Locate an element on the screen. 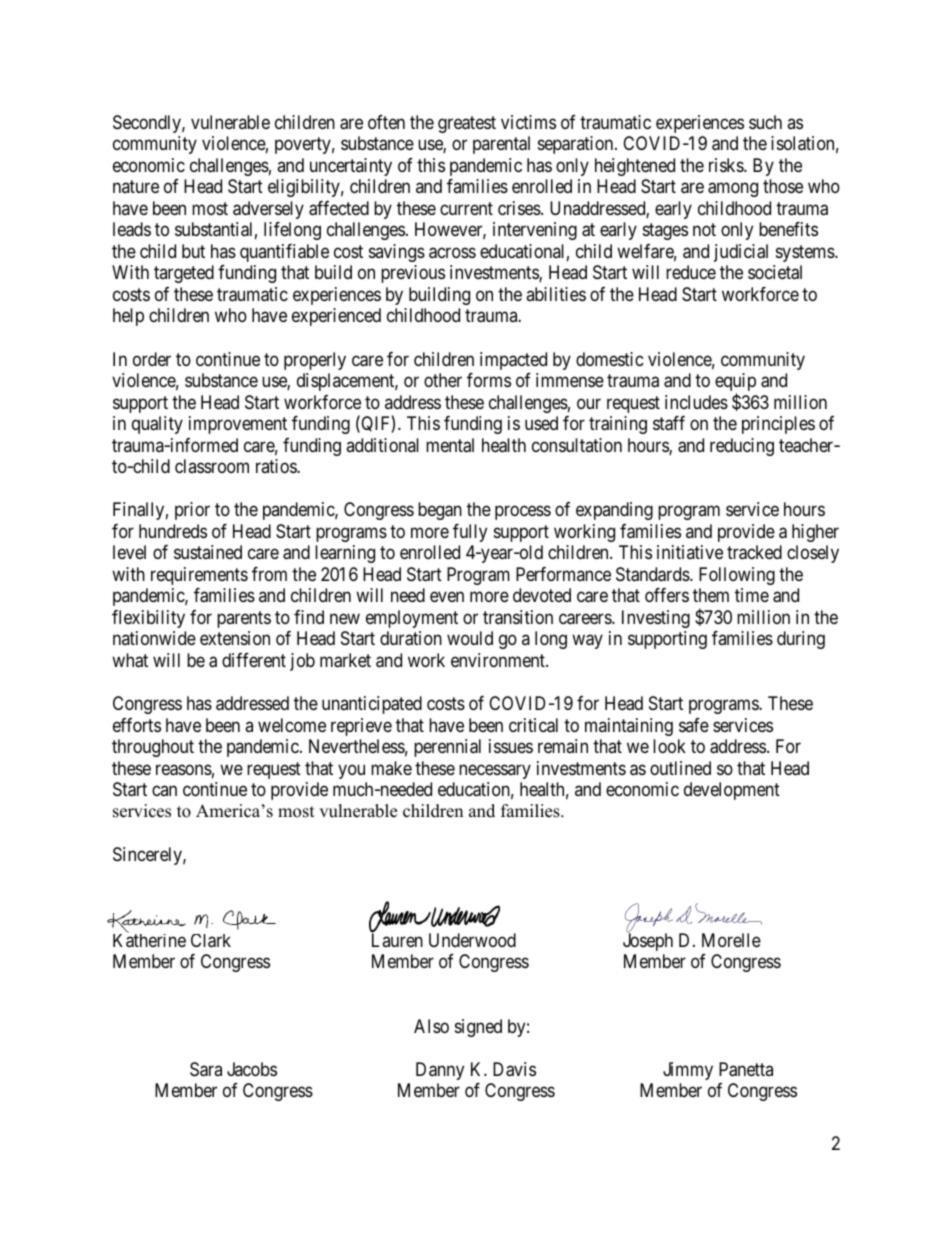  risks is located at coordinates (727, 165).
